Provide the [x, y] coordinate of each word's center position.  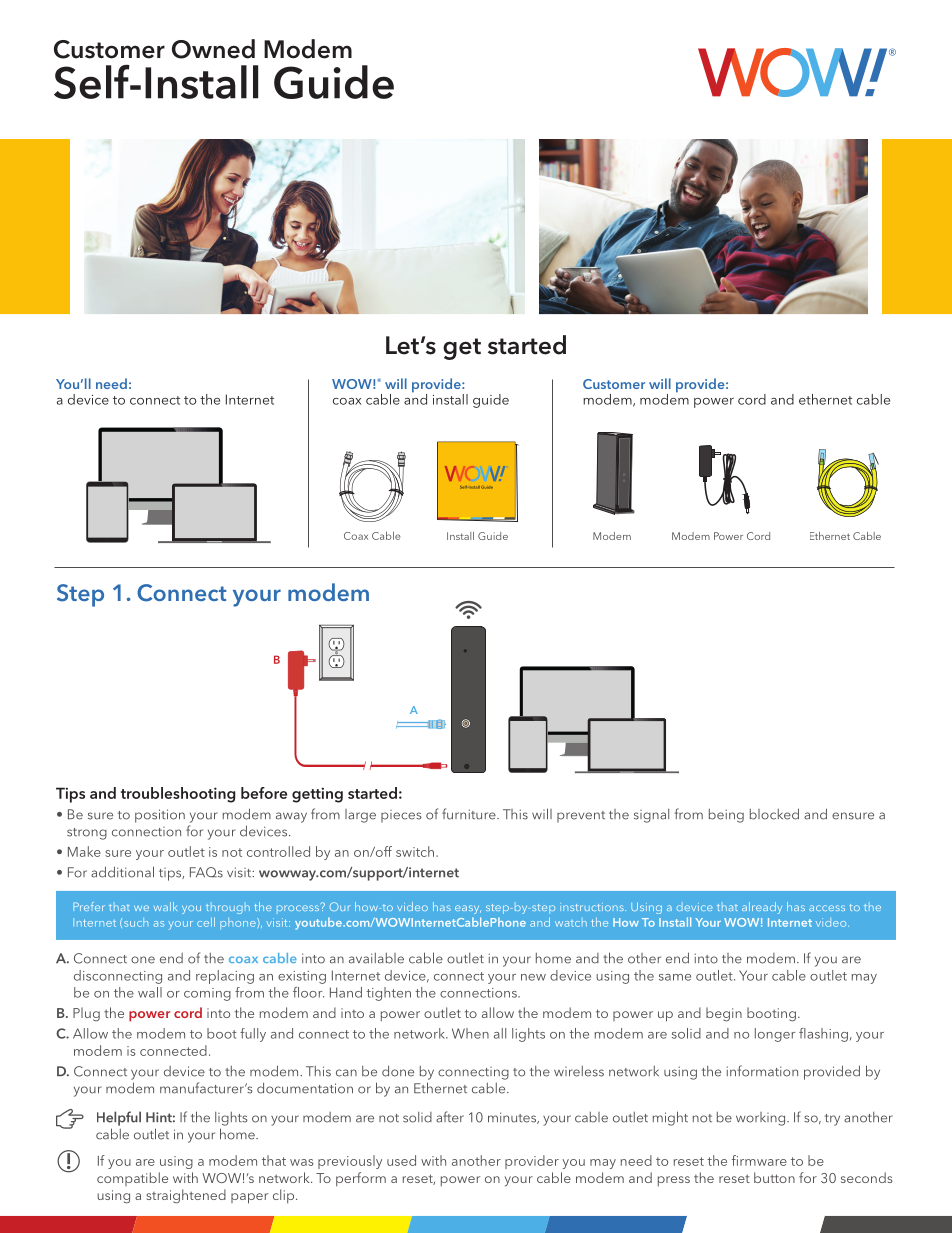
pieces [401, 816]
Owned [213, 49]
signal [651, 816]
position [160, 816]
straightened [186, 1196]
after [450, 1117]
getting [317, 795]
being [726, 816]
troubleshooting [178, 795]
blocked [774, 814]
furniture [470, 814]
